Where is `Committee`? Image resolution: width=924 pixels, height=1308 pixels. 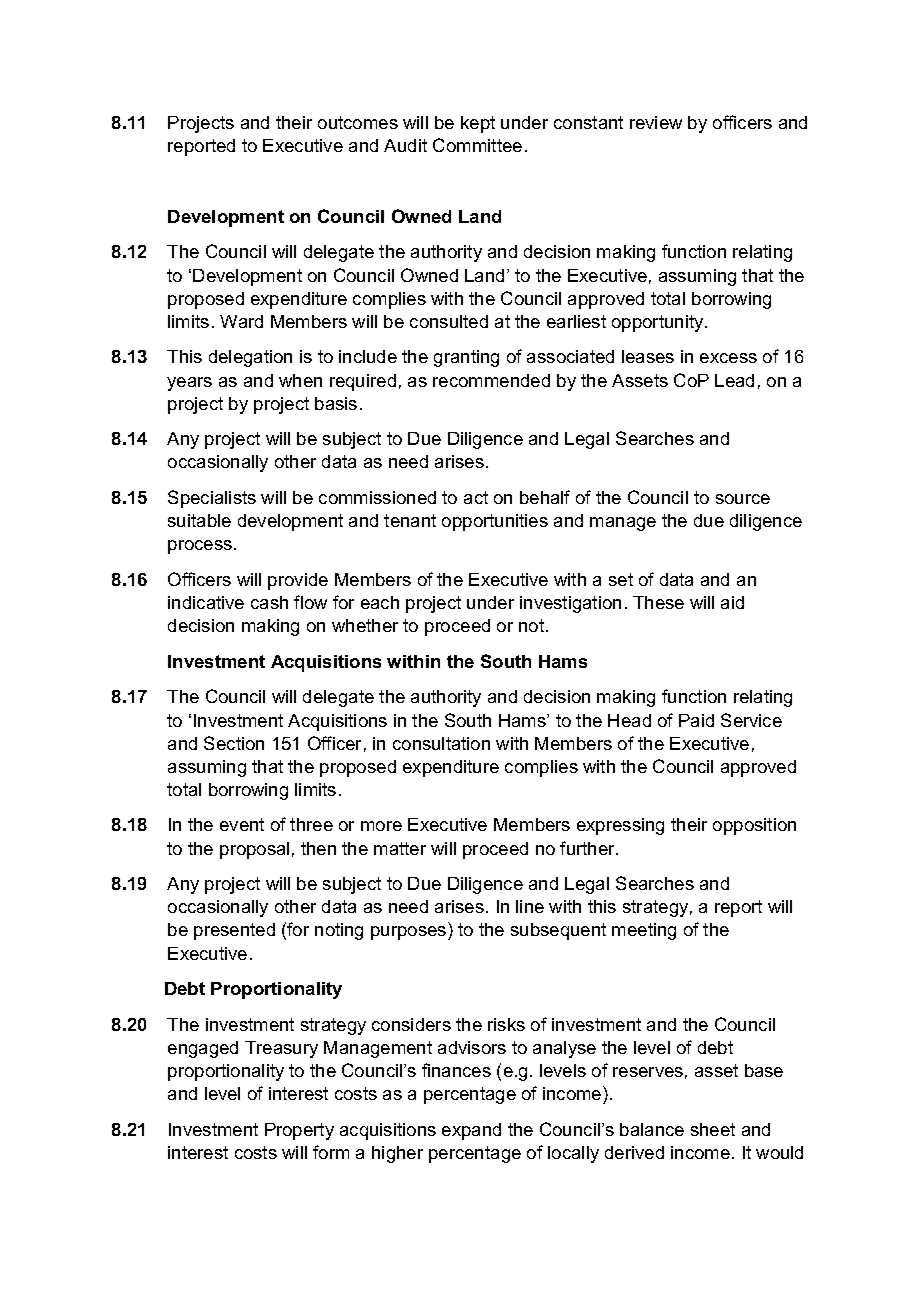
Committee is located at coordinates (477, 145).
